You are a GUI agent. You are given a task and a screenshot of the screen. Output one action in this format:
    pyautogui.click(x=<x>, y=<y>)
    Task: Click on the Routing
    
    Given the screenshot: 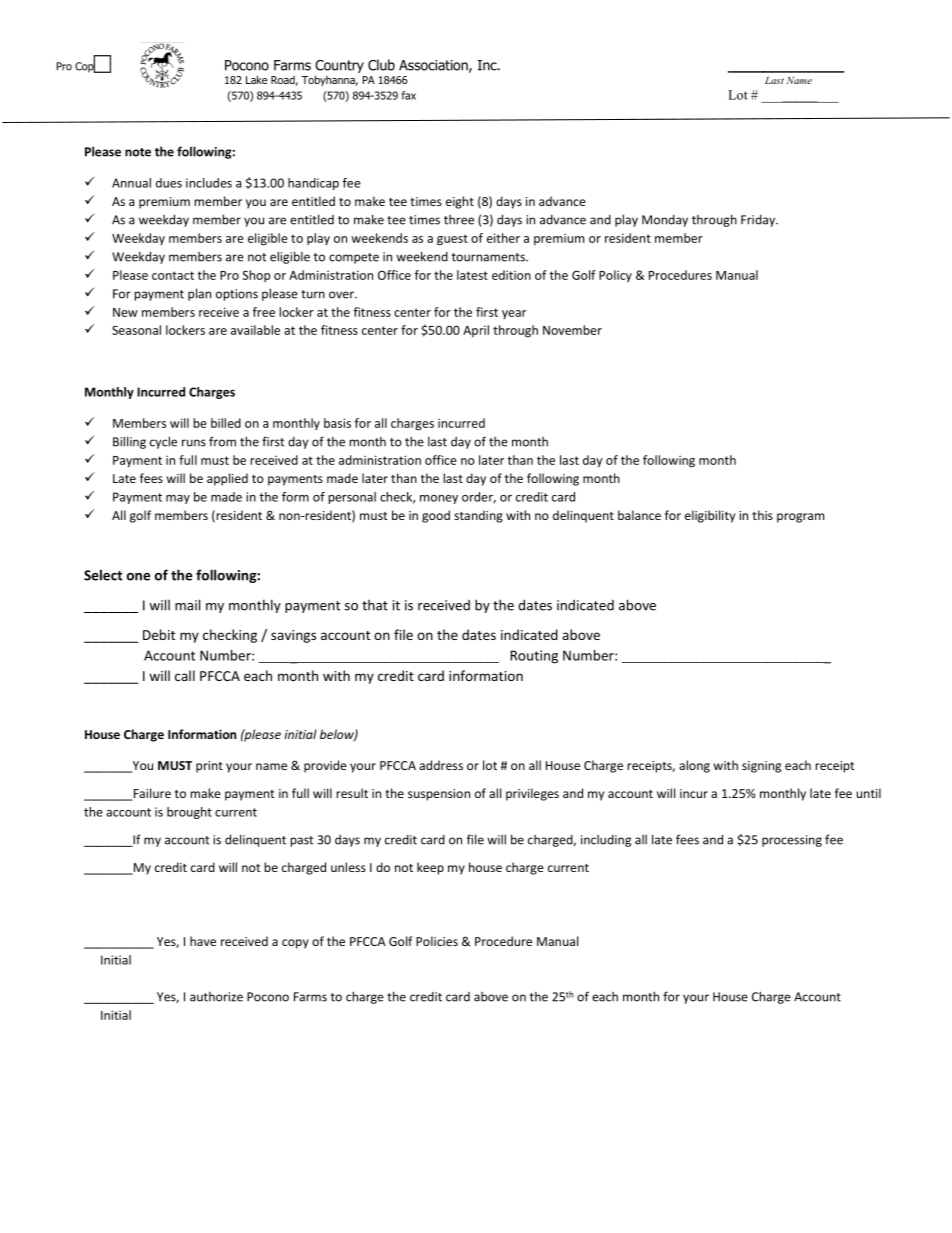 What is the action you would take?
    pyautogui.click(x=534, y=657)
